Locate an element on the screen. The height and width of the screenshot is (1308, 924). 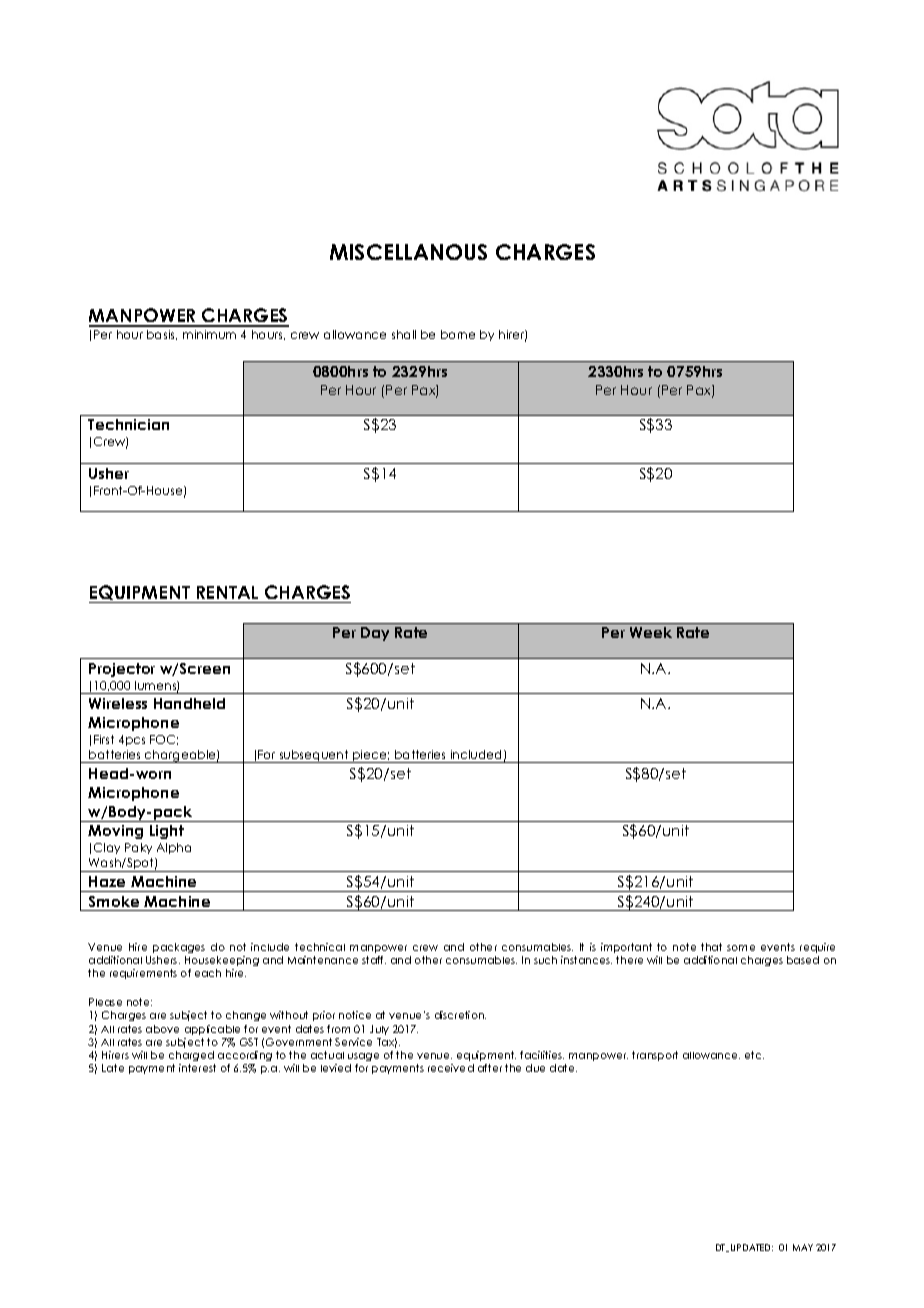
subsequent is located at coordinates (314, 756).
